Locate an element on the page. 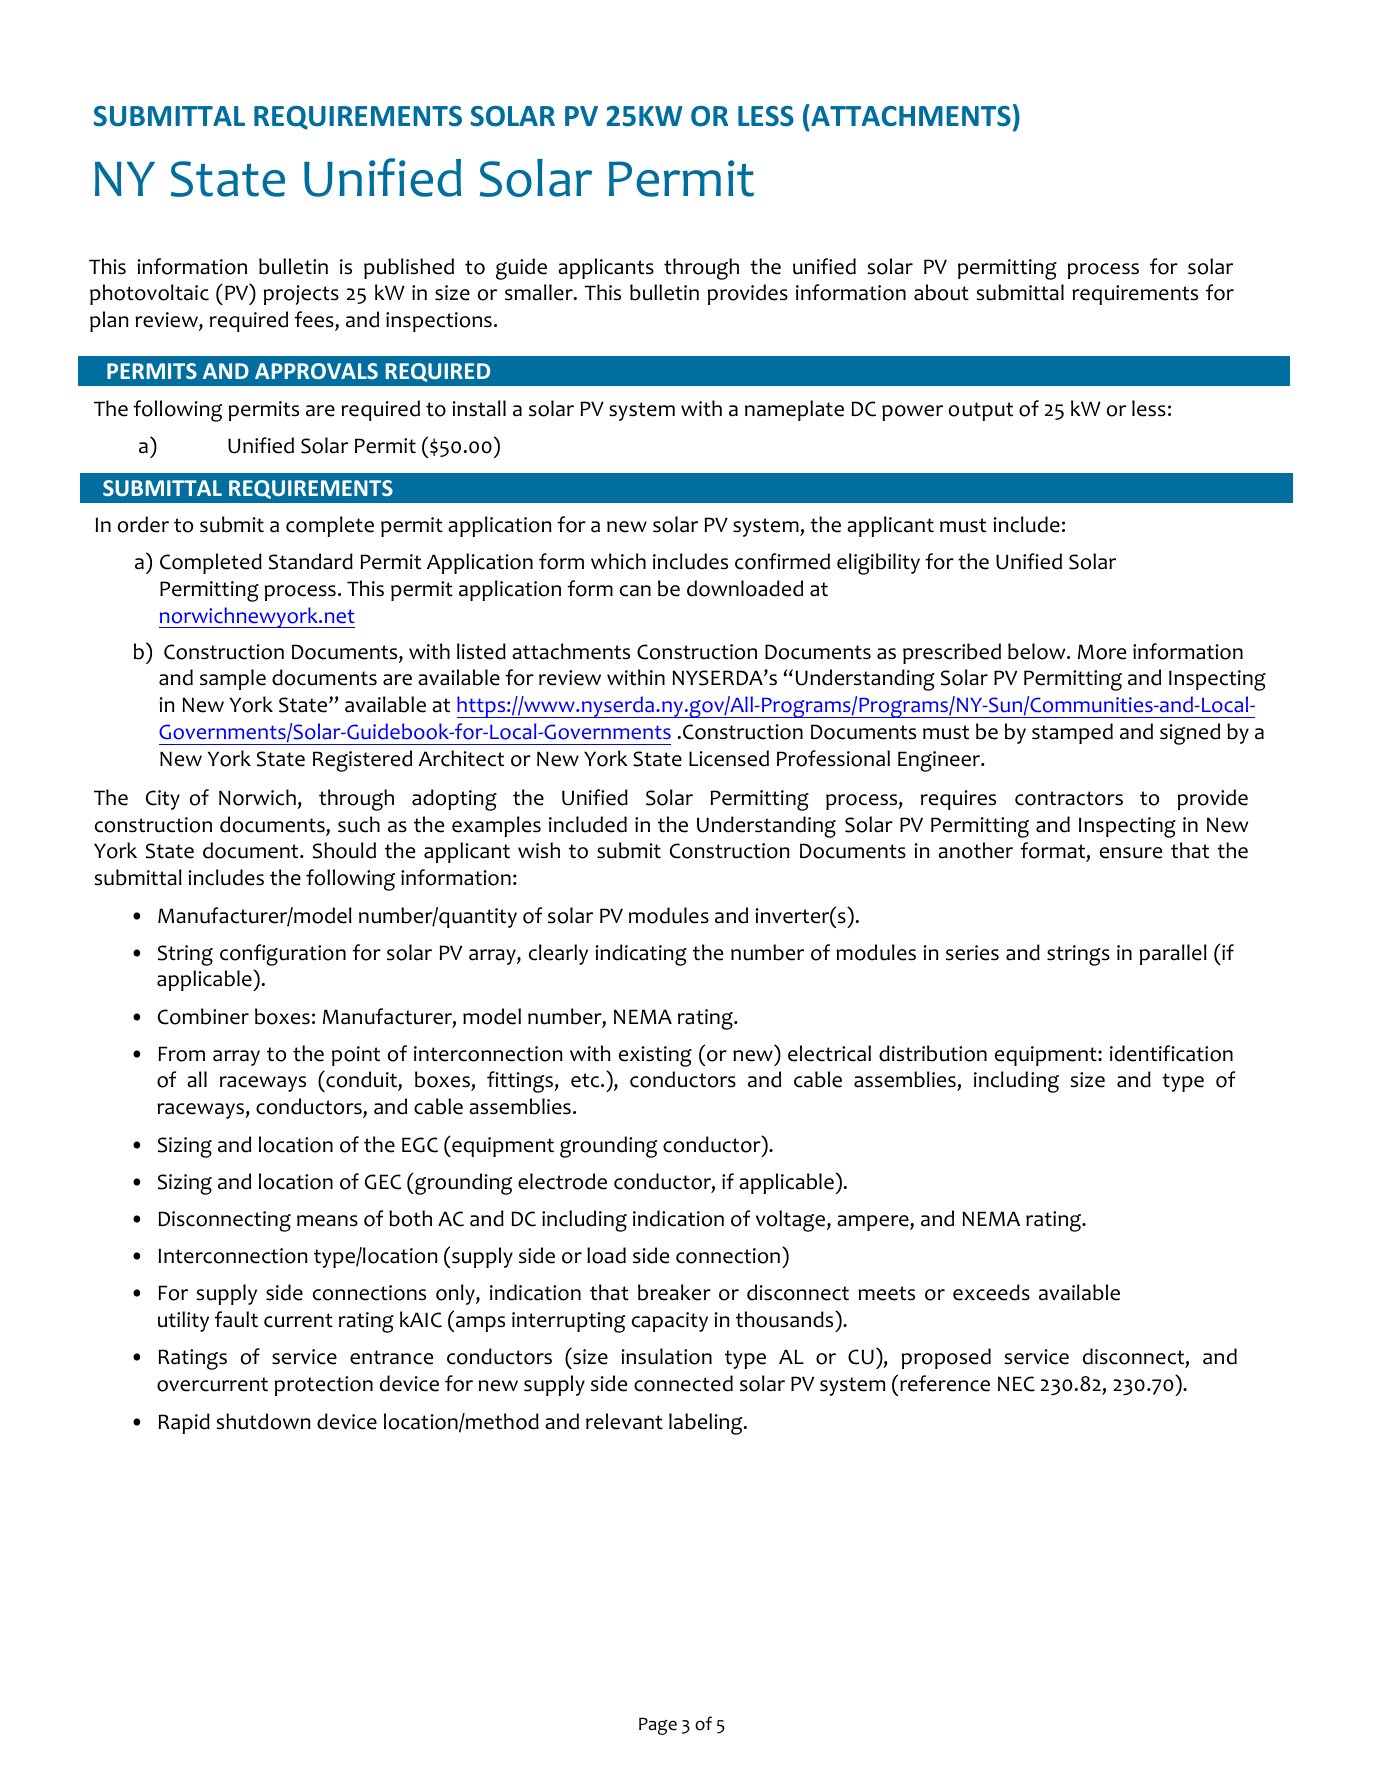 Image resolution: width=1374 pixels, height=1778 pixels. about is located at coordinates (941, 292).
